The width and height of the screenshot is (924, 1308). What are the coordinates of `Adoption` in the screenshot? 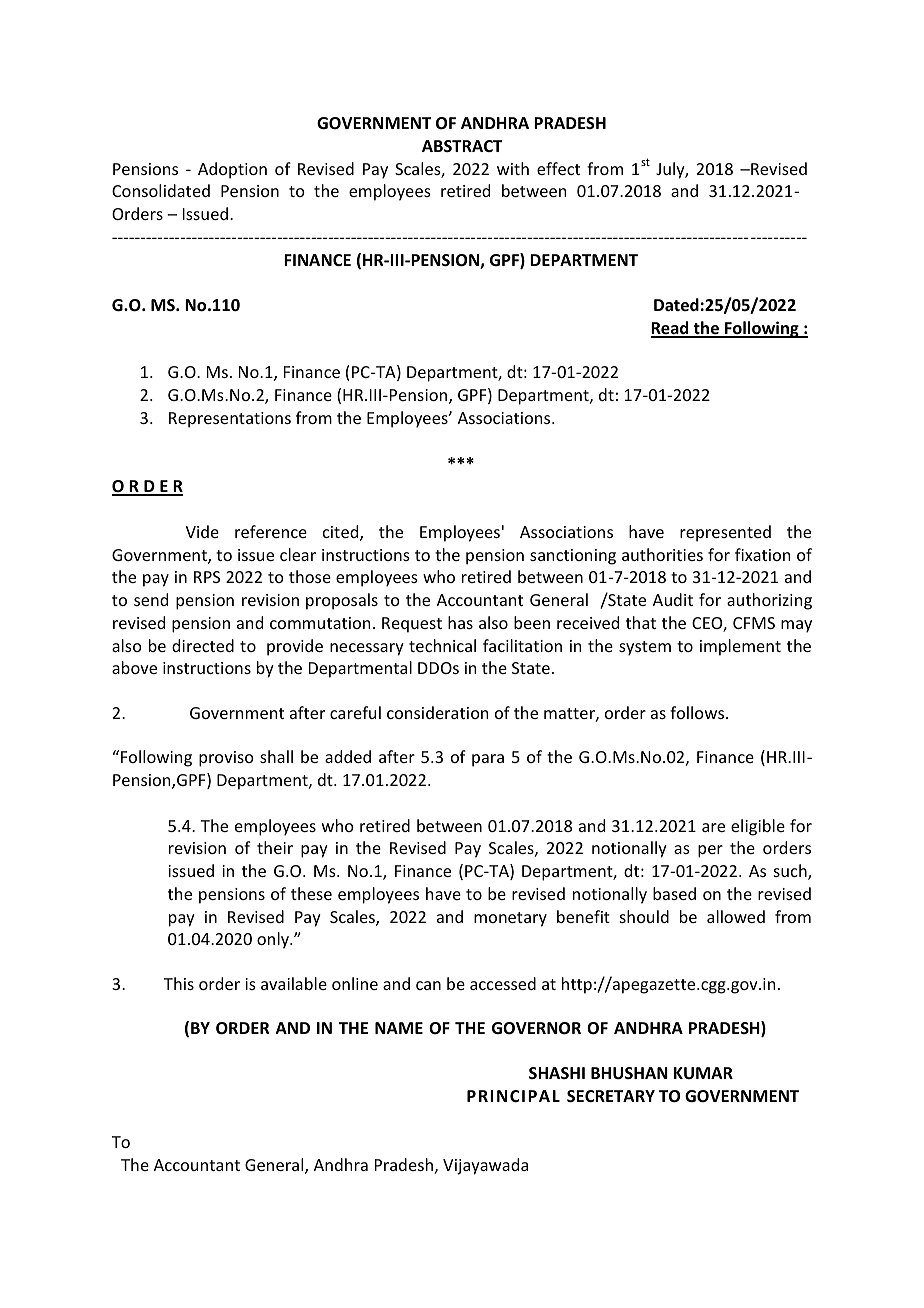 It's located at (232, 170).
